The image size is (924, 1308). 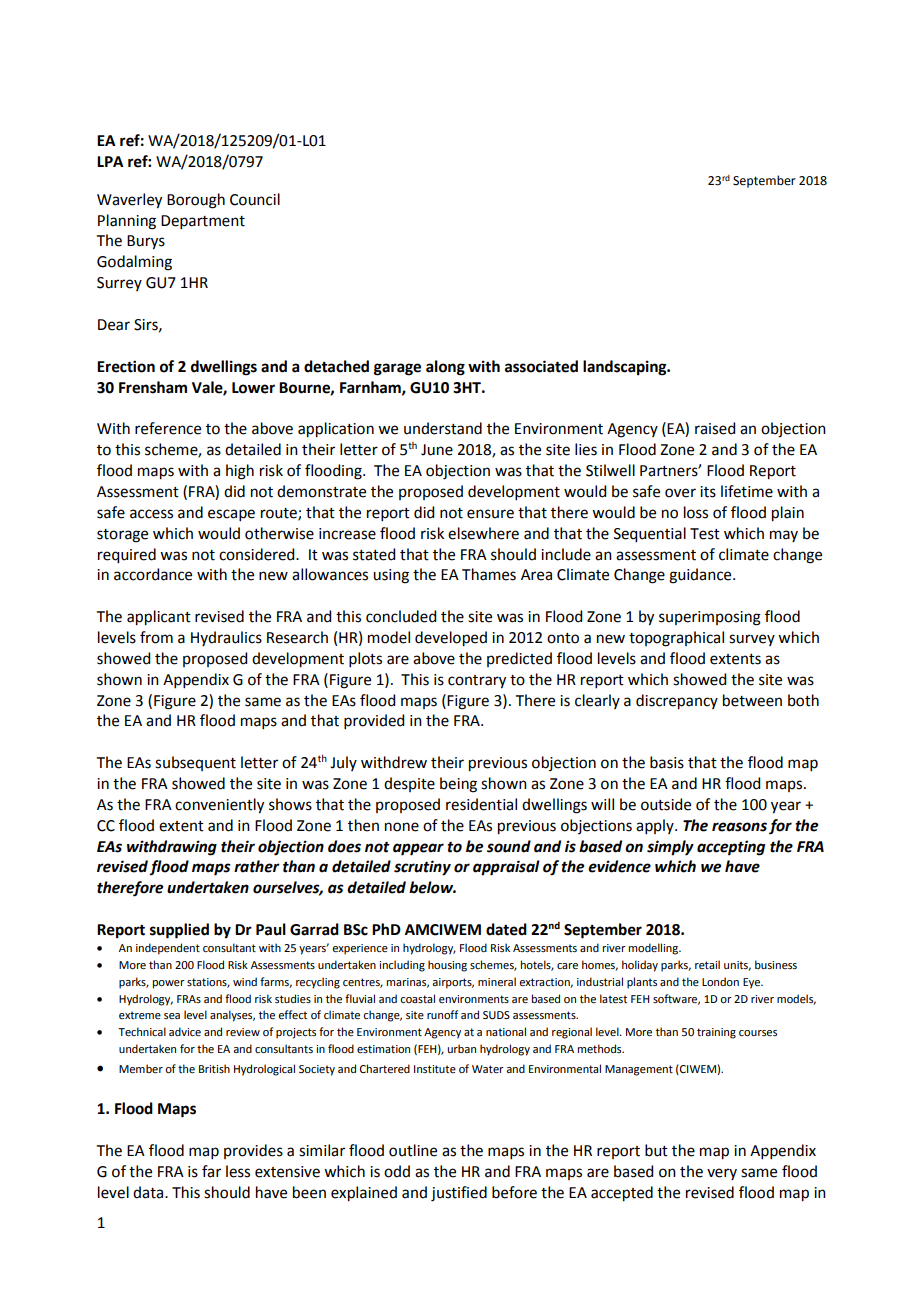 What do you see at coordinates (238, 1171) in the screenshot?
I see `less` at bounding box center [238, 1171].
